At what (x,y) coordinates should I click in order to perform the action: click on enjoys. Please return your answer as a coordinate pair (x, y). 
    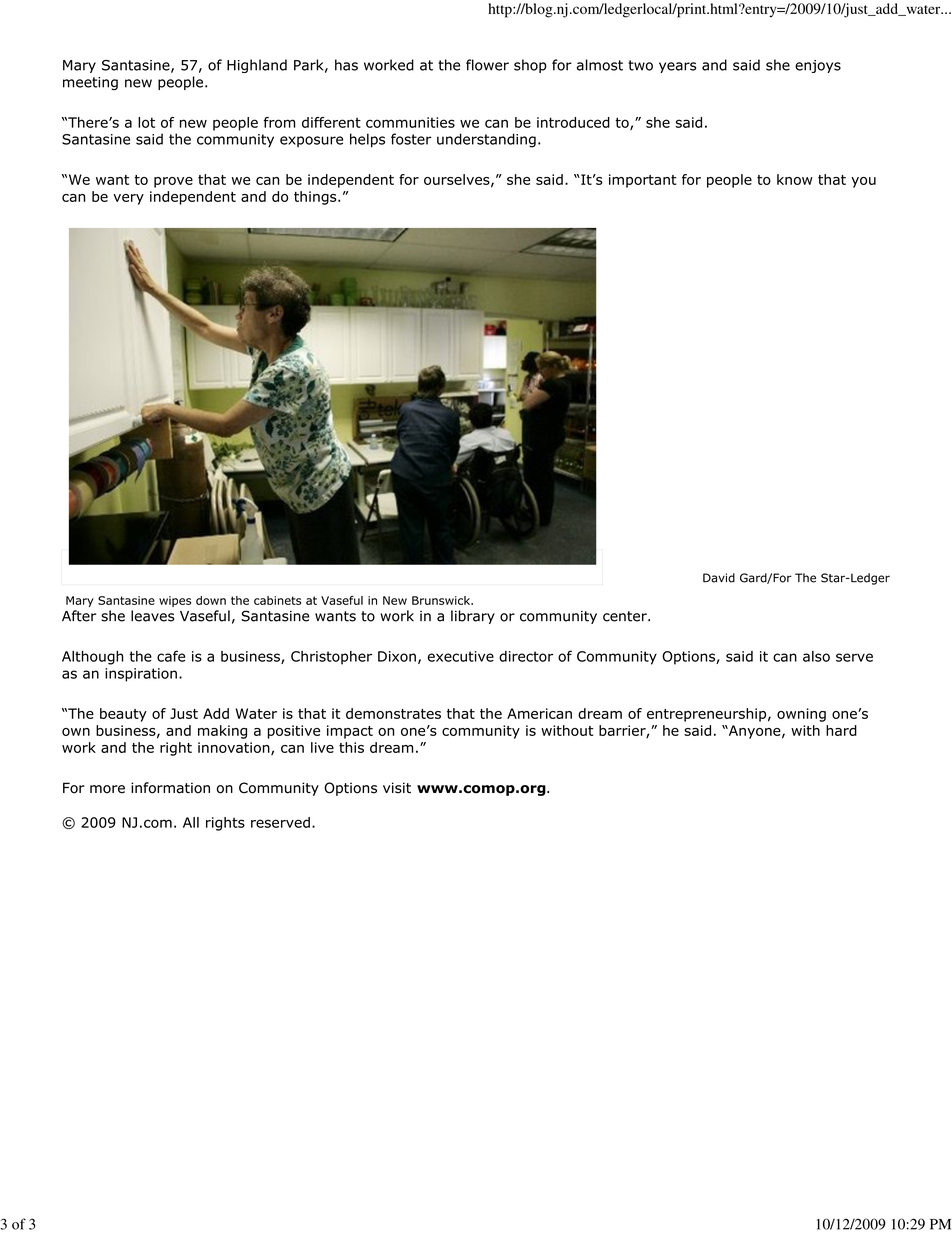
    Looking at the image, I should click on (818, 66).
